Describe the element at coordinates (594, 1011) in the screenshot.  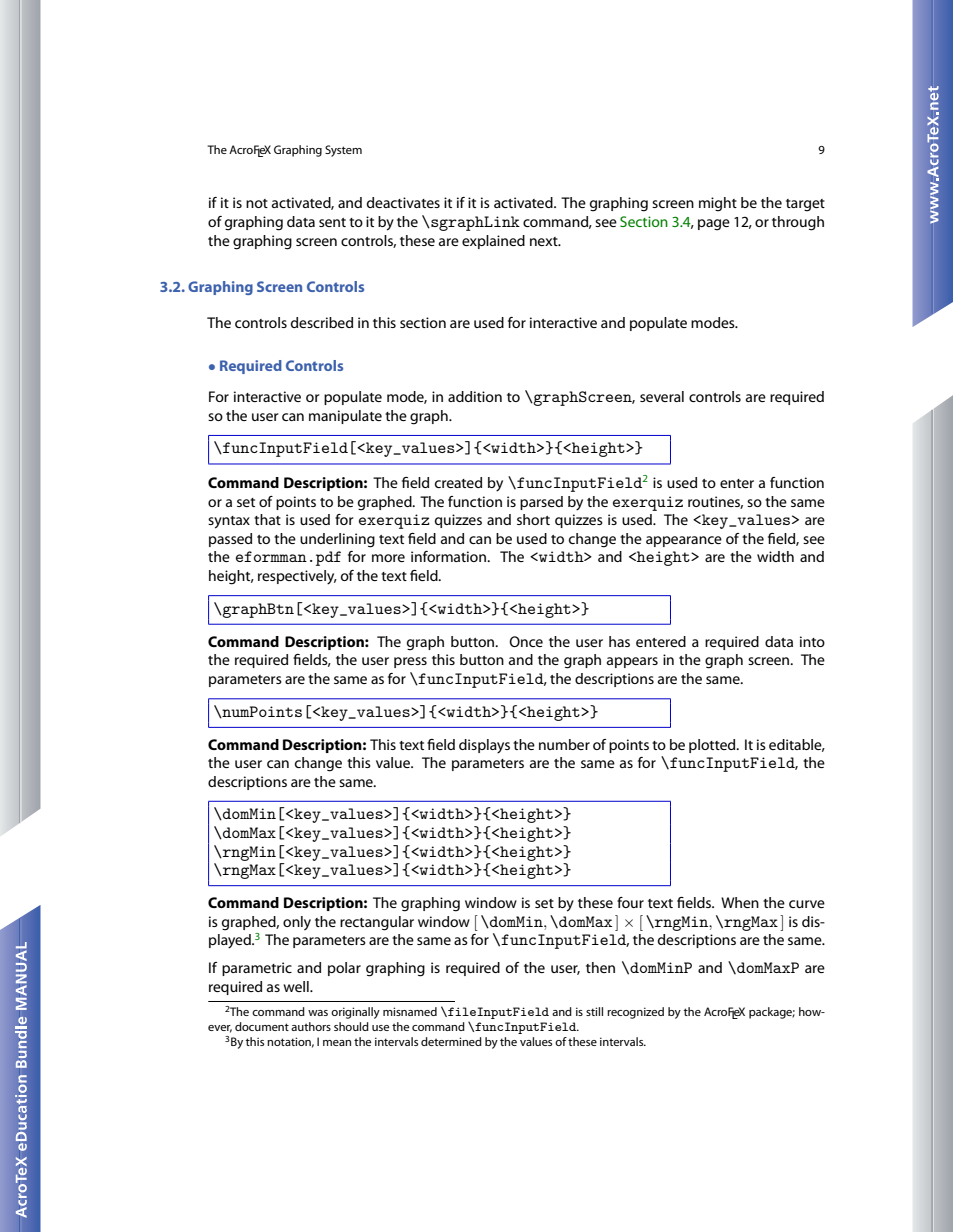
I see `still` at that location.
